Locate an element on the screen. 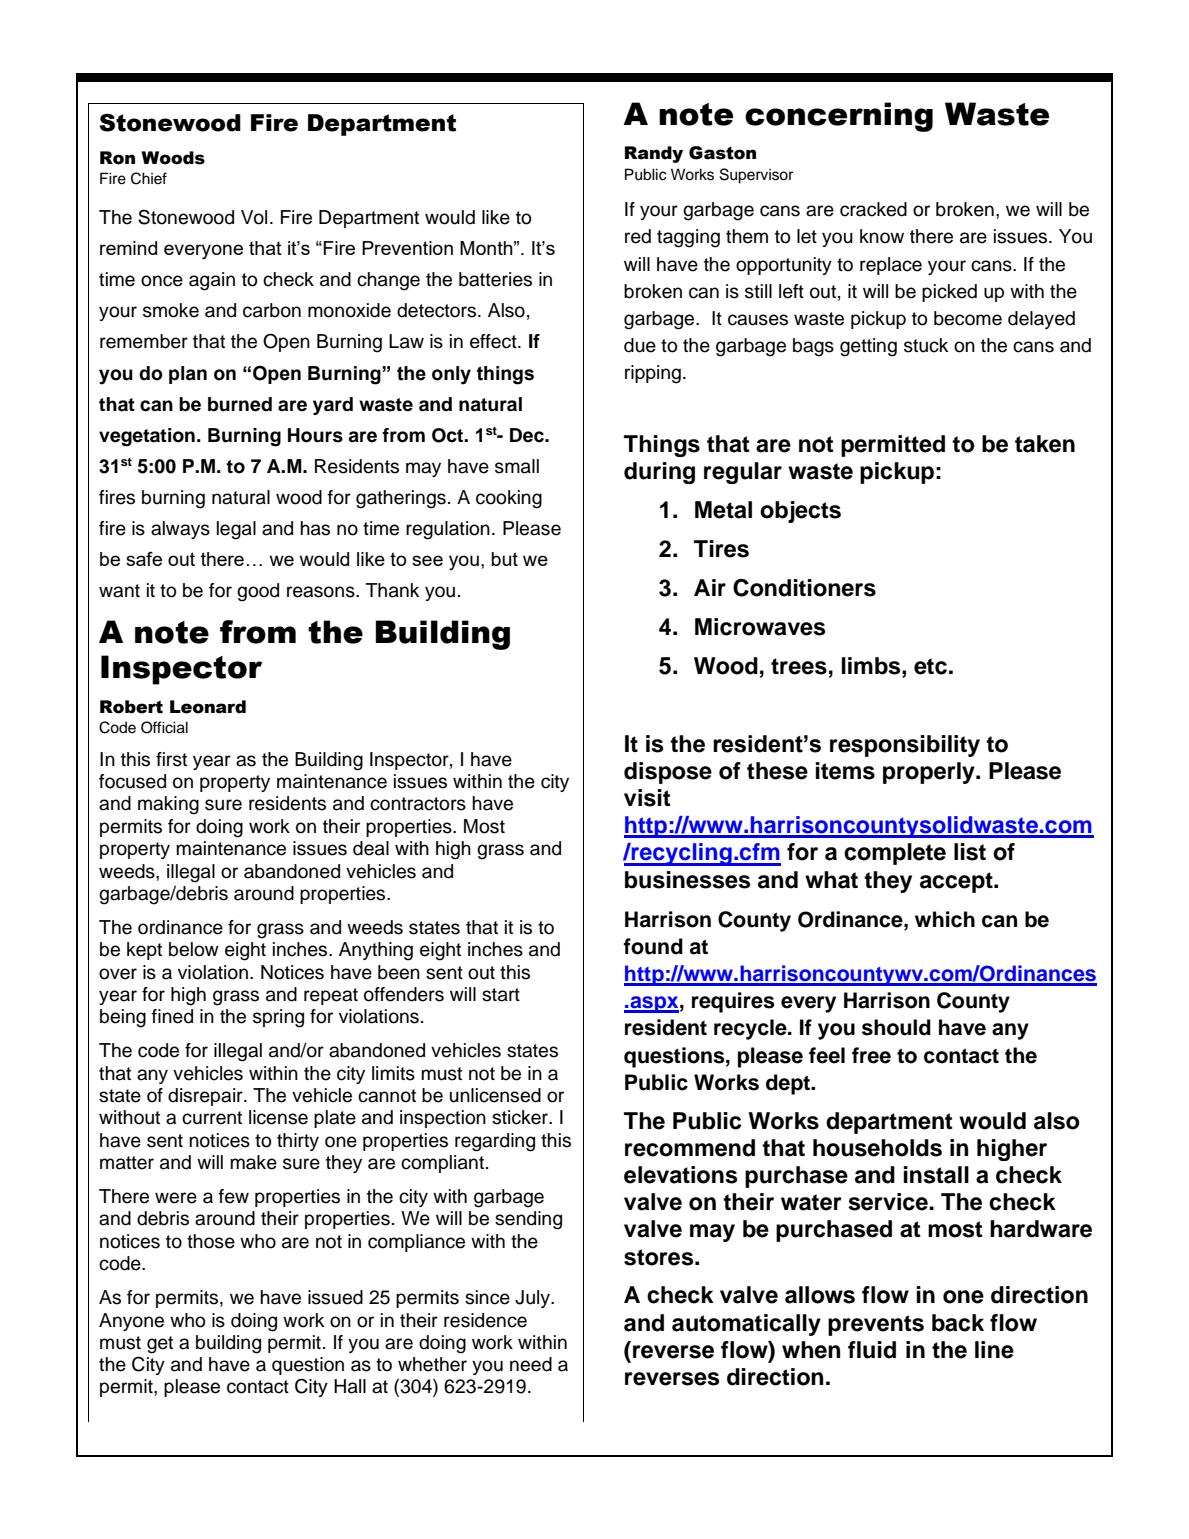  red is located at coordinates (638, 236).
